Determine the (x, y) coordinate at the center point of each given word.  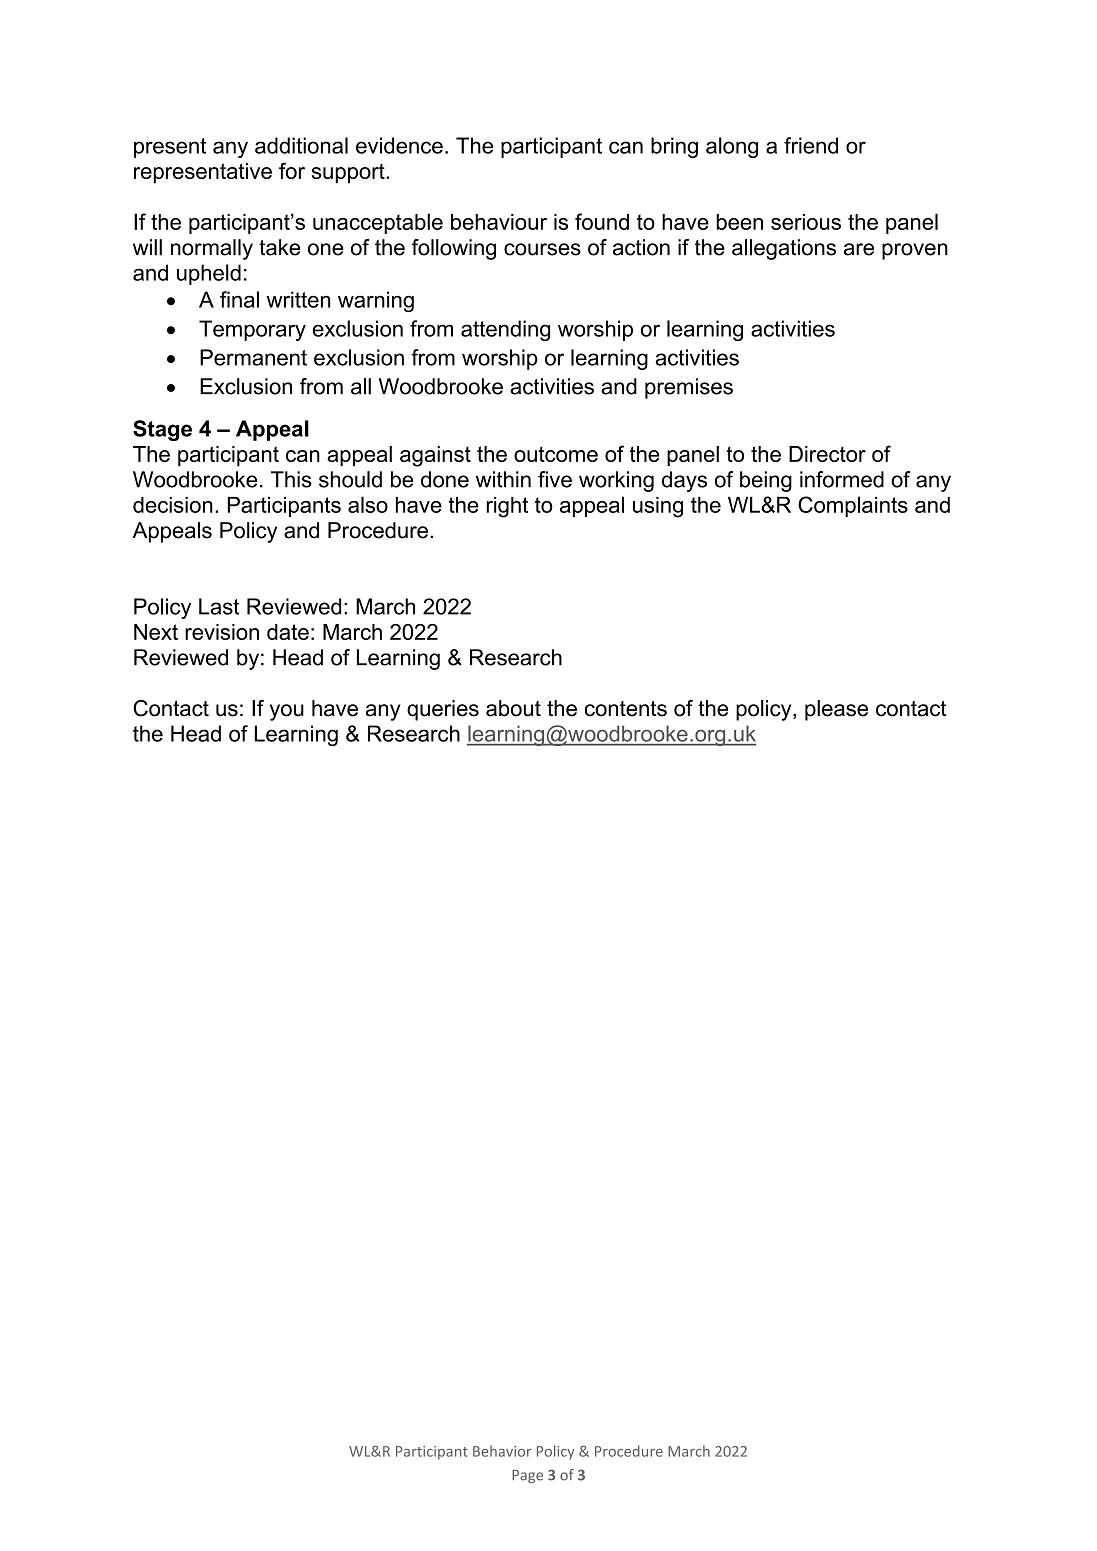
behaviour (499, 222)
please (836, 710)
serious (806, 222)
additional (301, 145)
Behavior (502, 1451)
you (287, 712)
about (513, 708)
